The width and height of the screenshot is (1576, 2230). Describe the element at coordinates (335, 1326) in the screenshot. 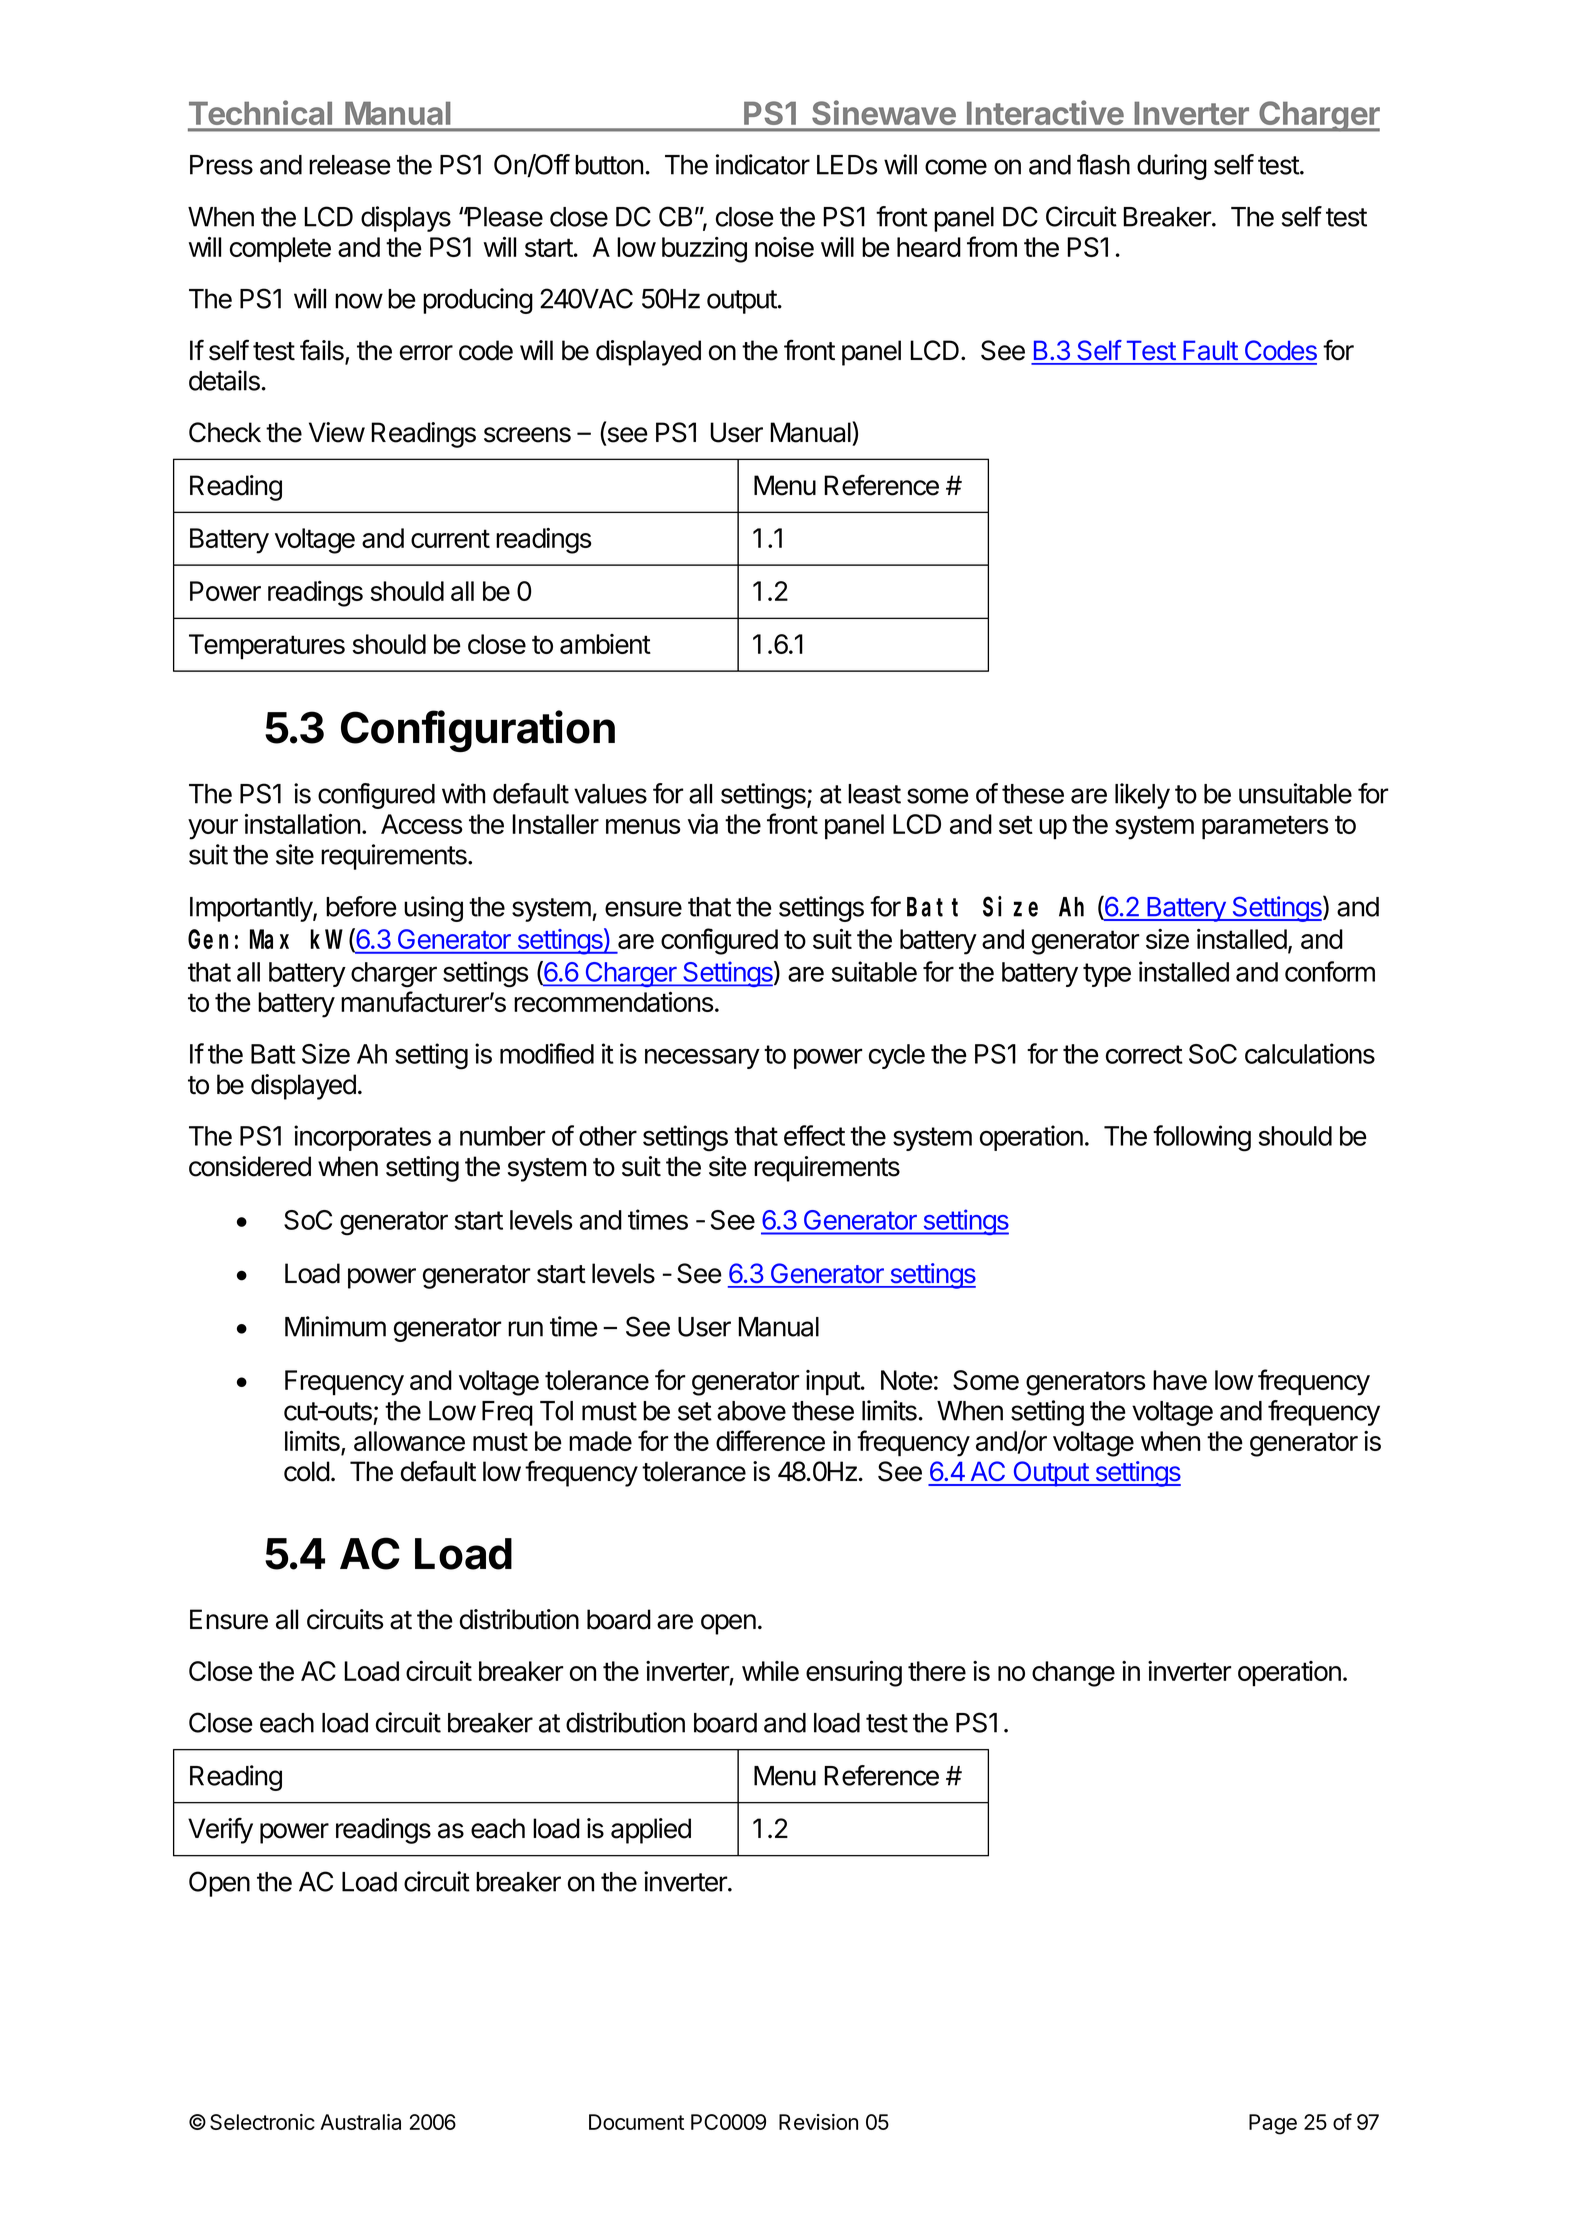

I see `Minimum` at that location.
